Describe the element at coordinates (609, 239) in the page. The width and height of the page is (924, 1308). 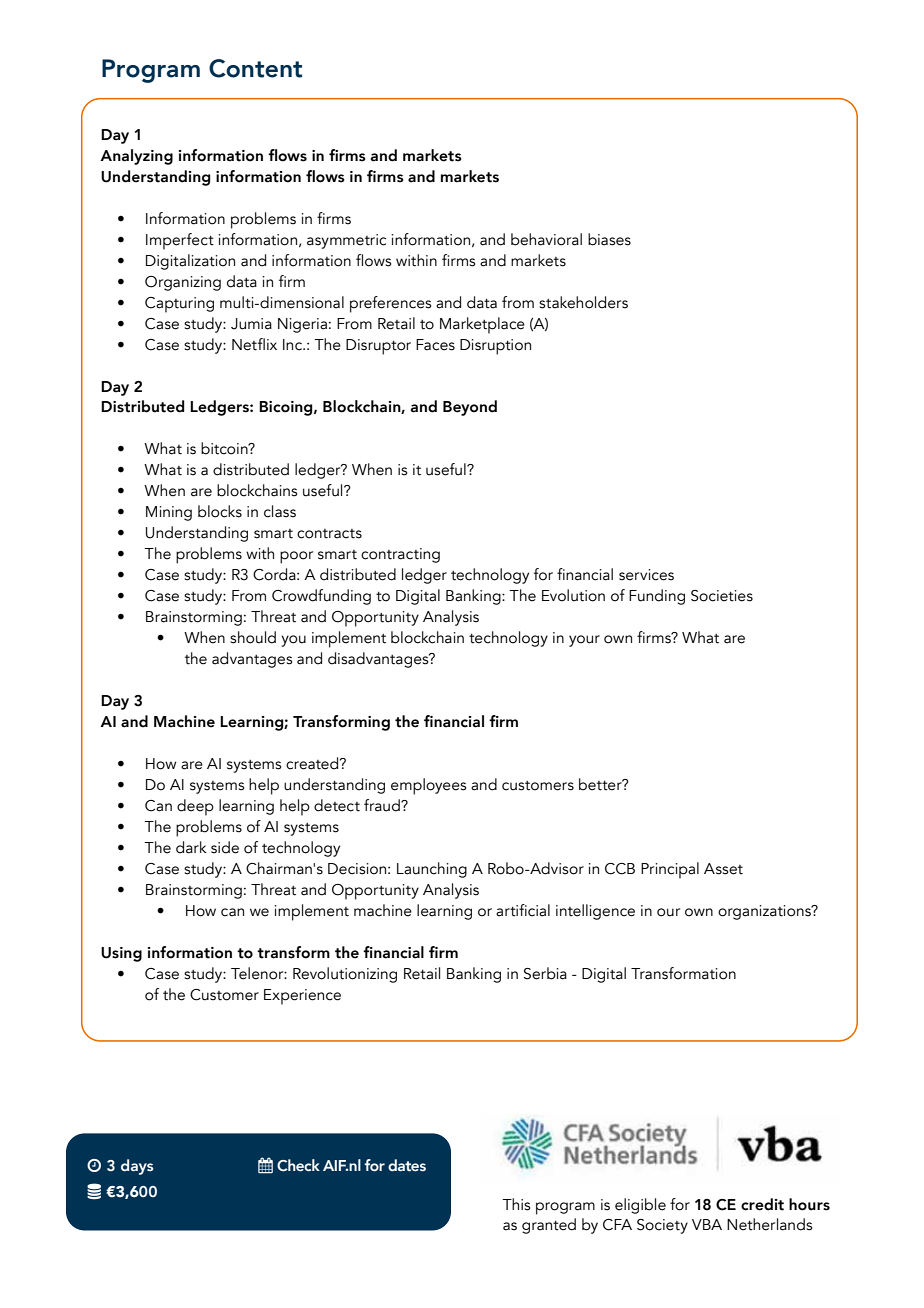
I see `biases` at that location.
